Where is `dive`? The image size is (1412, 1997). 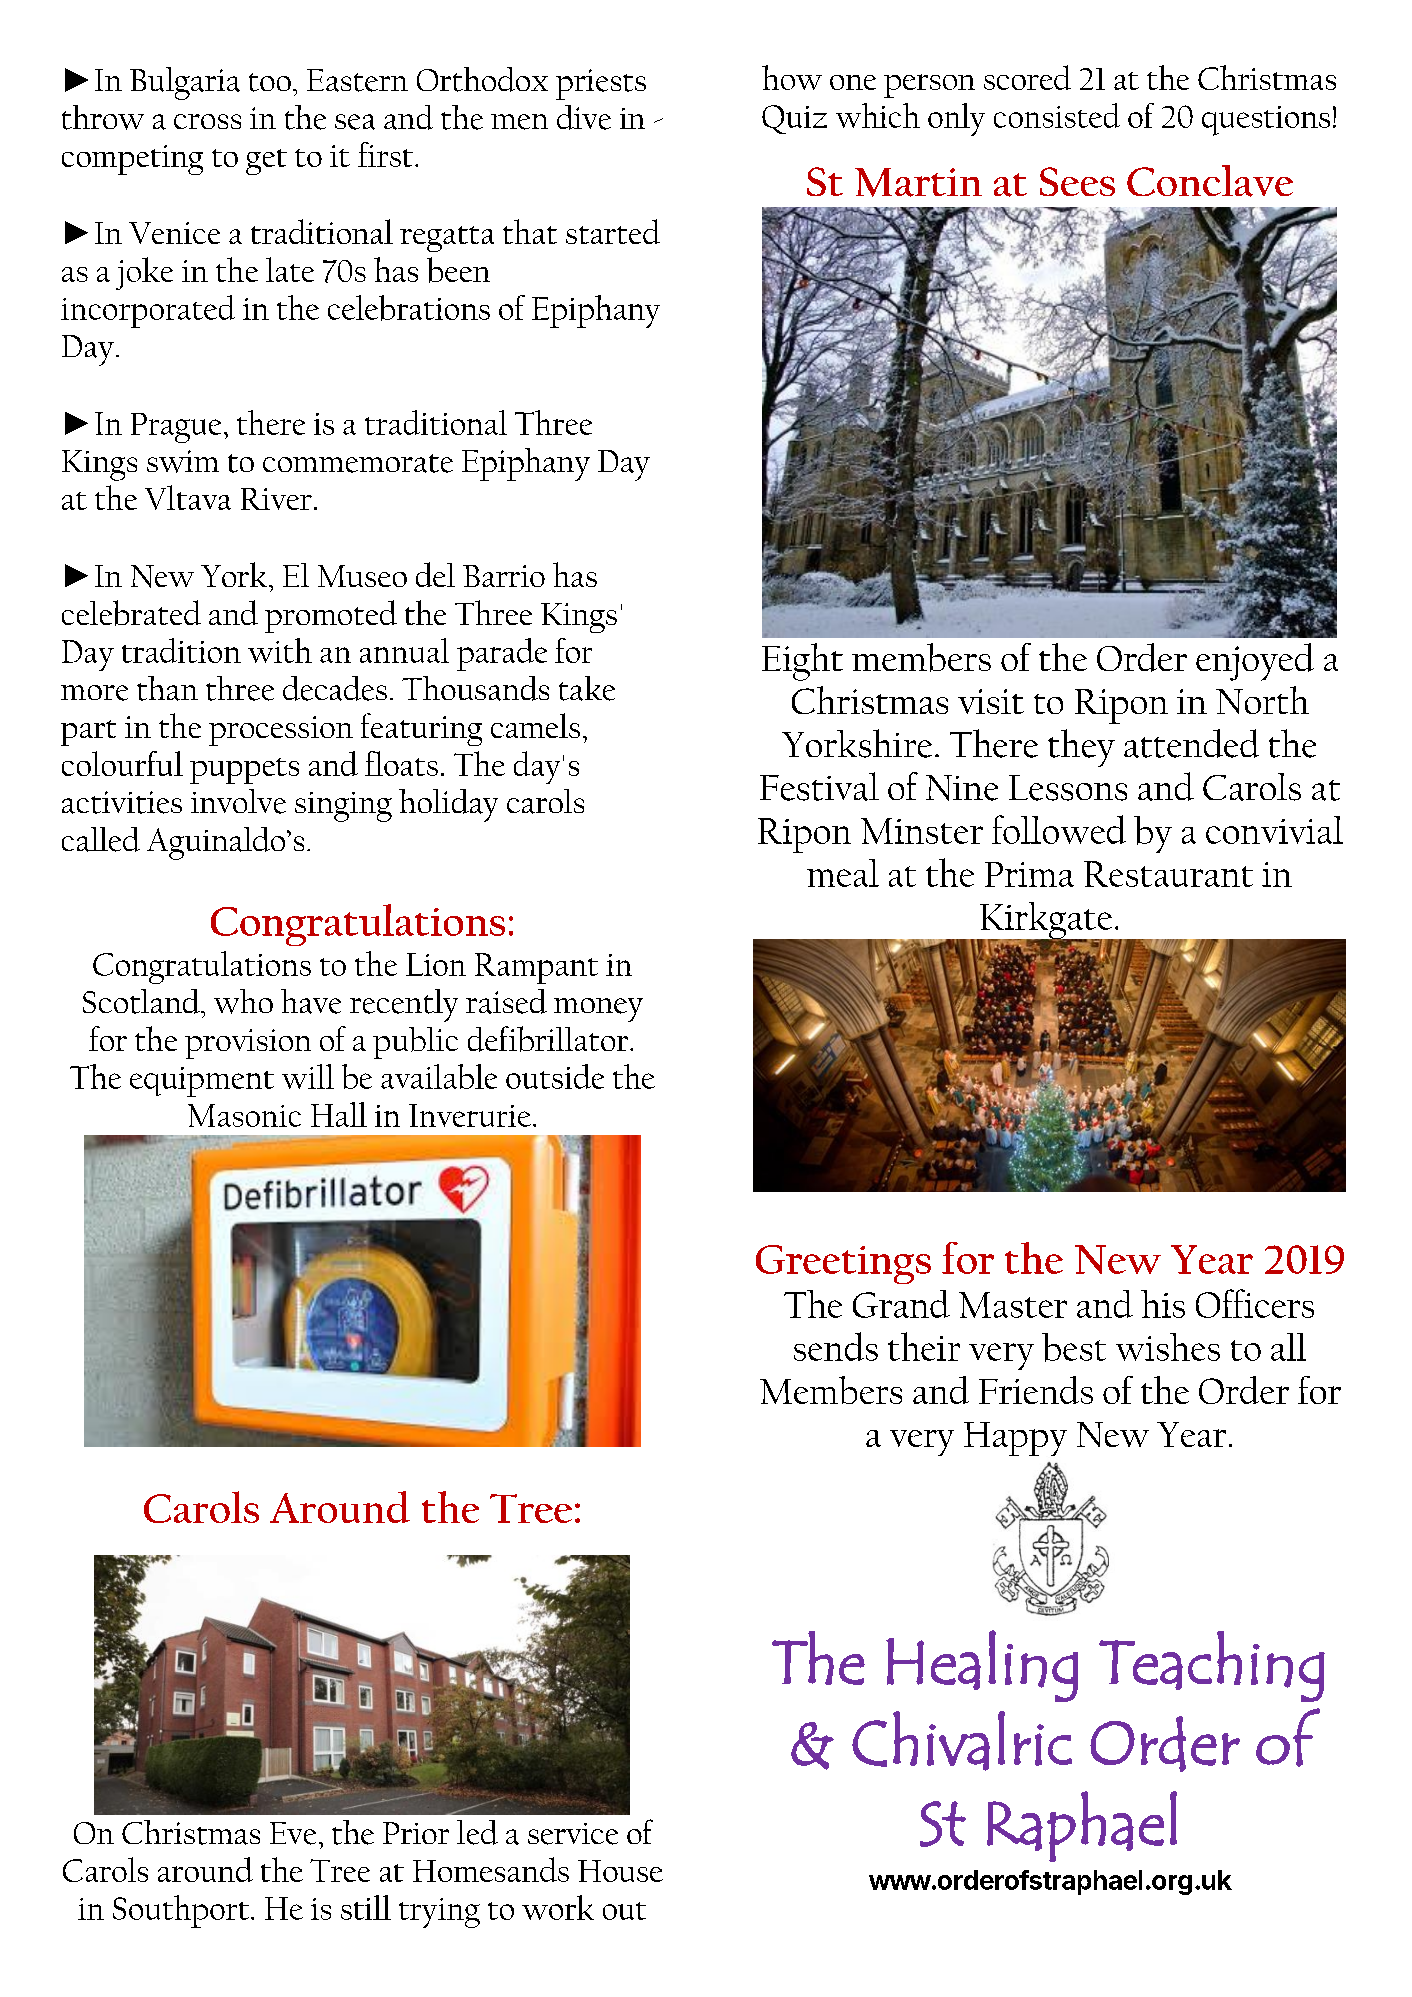 dive is located at coordinates (584, 117).
